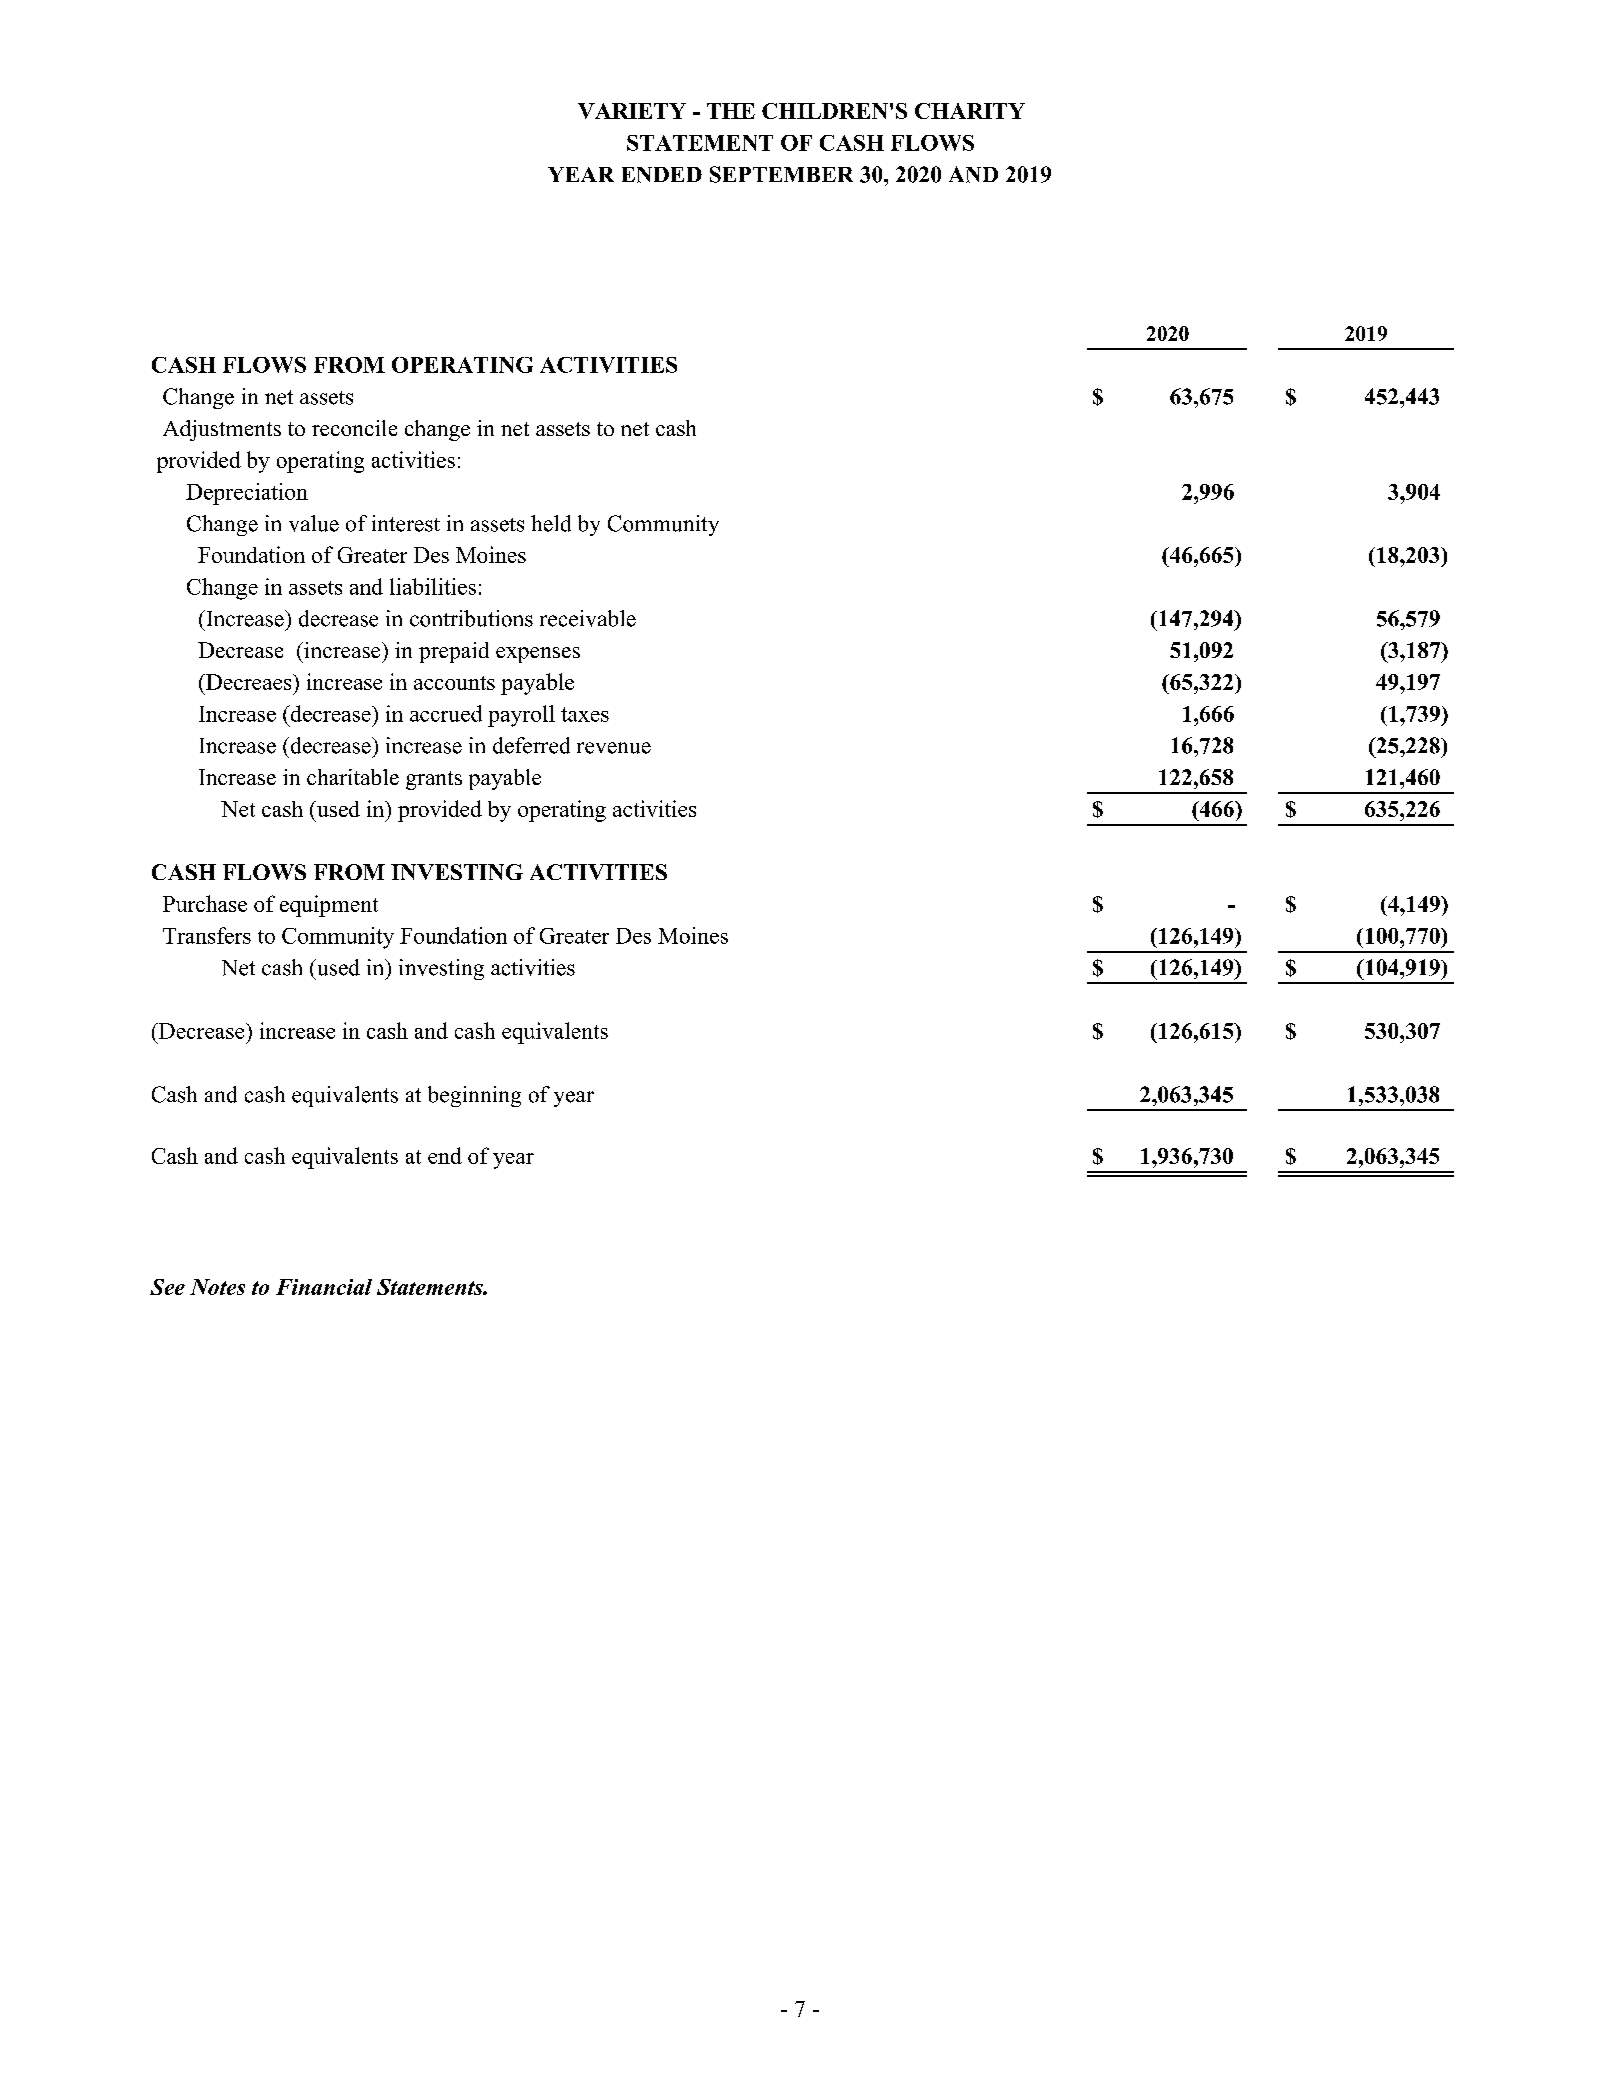 The image size is (1602, 2073). What do you see at coordinates (781, 174) in the screenshot?
I see `SEPTEMBER` at bounding box center [781, 174].
